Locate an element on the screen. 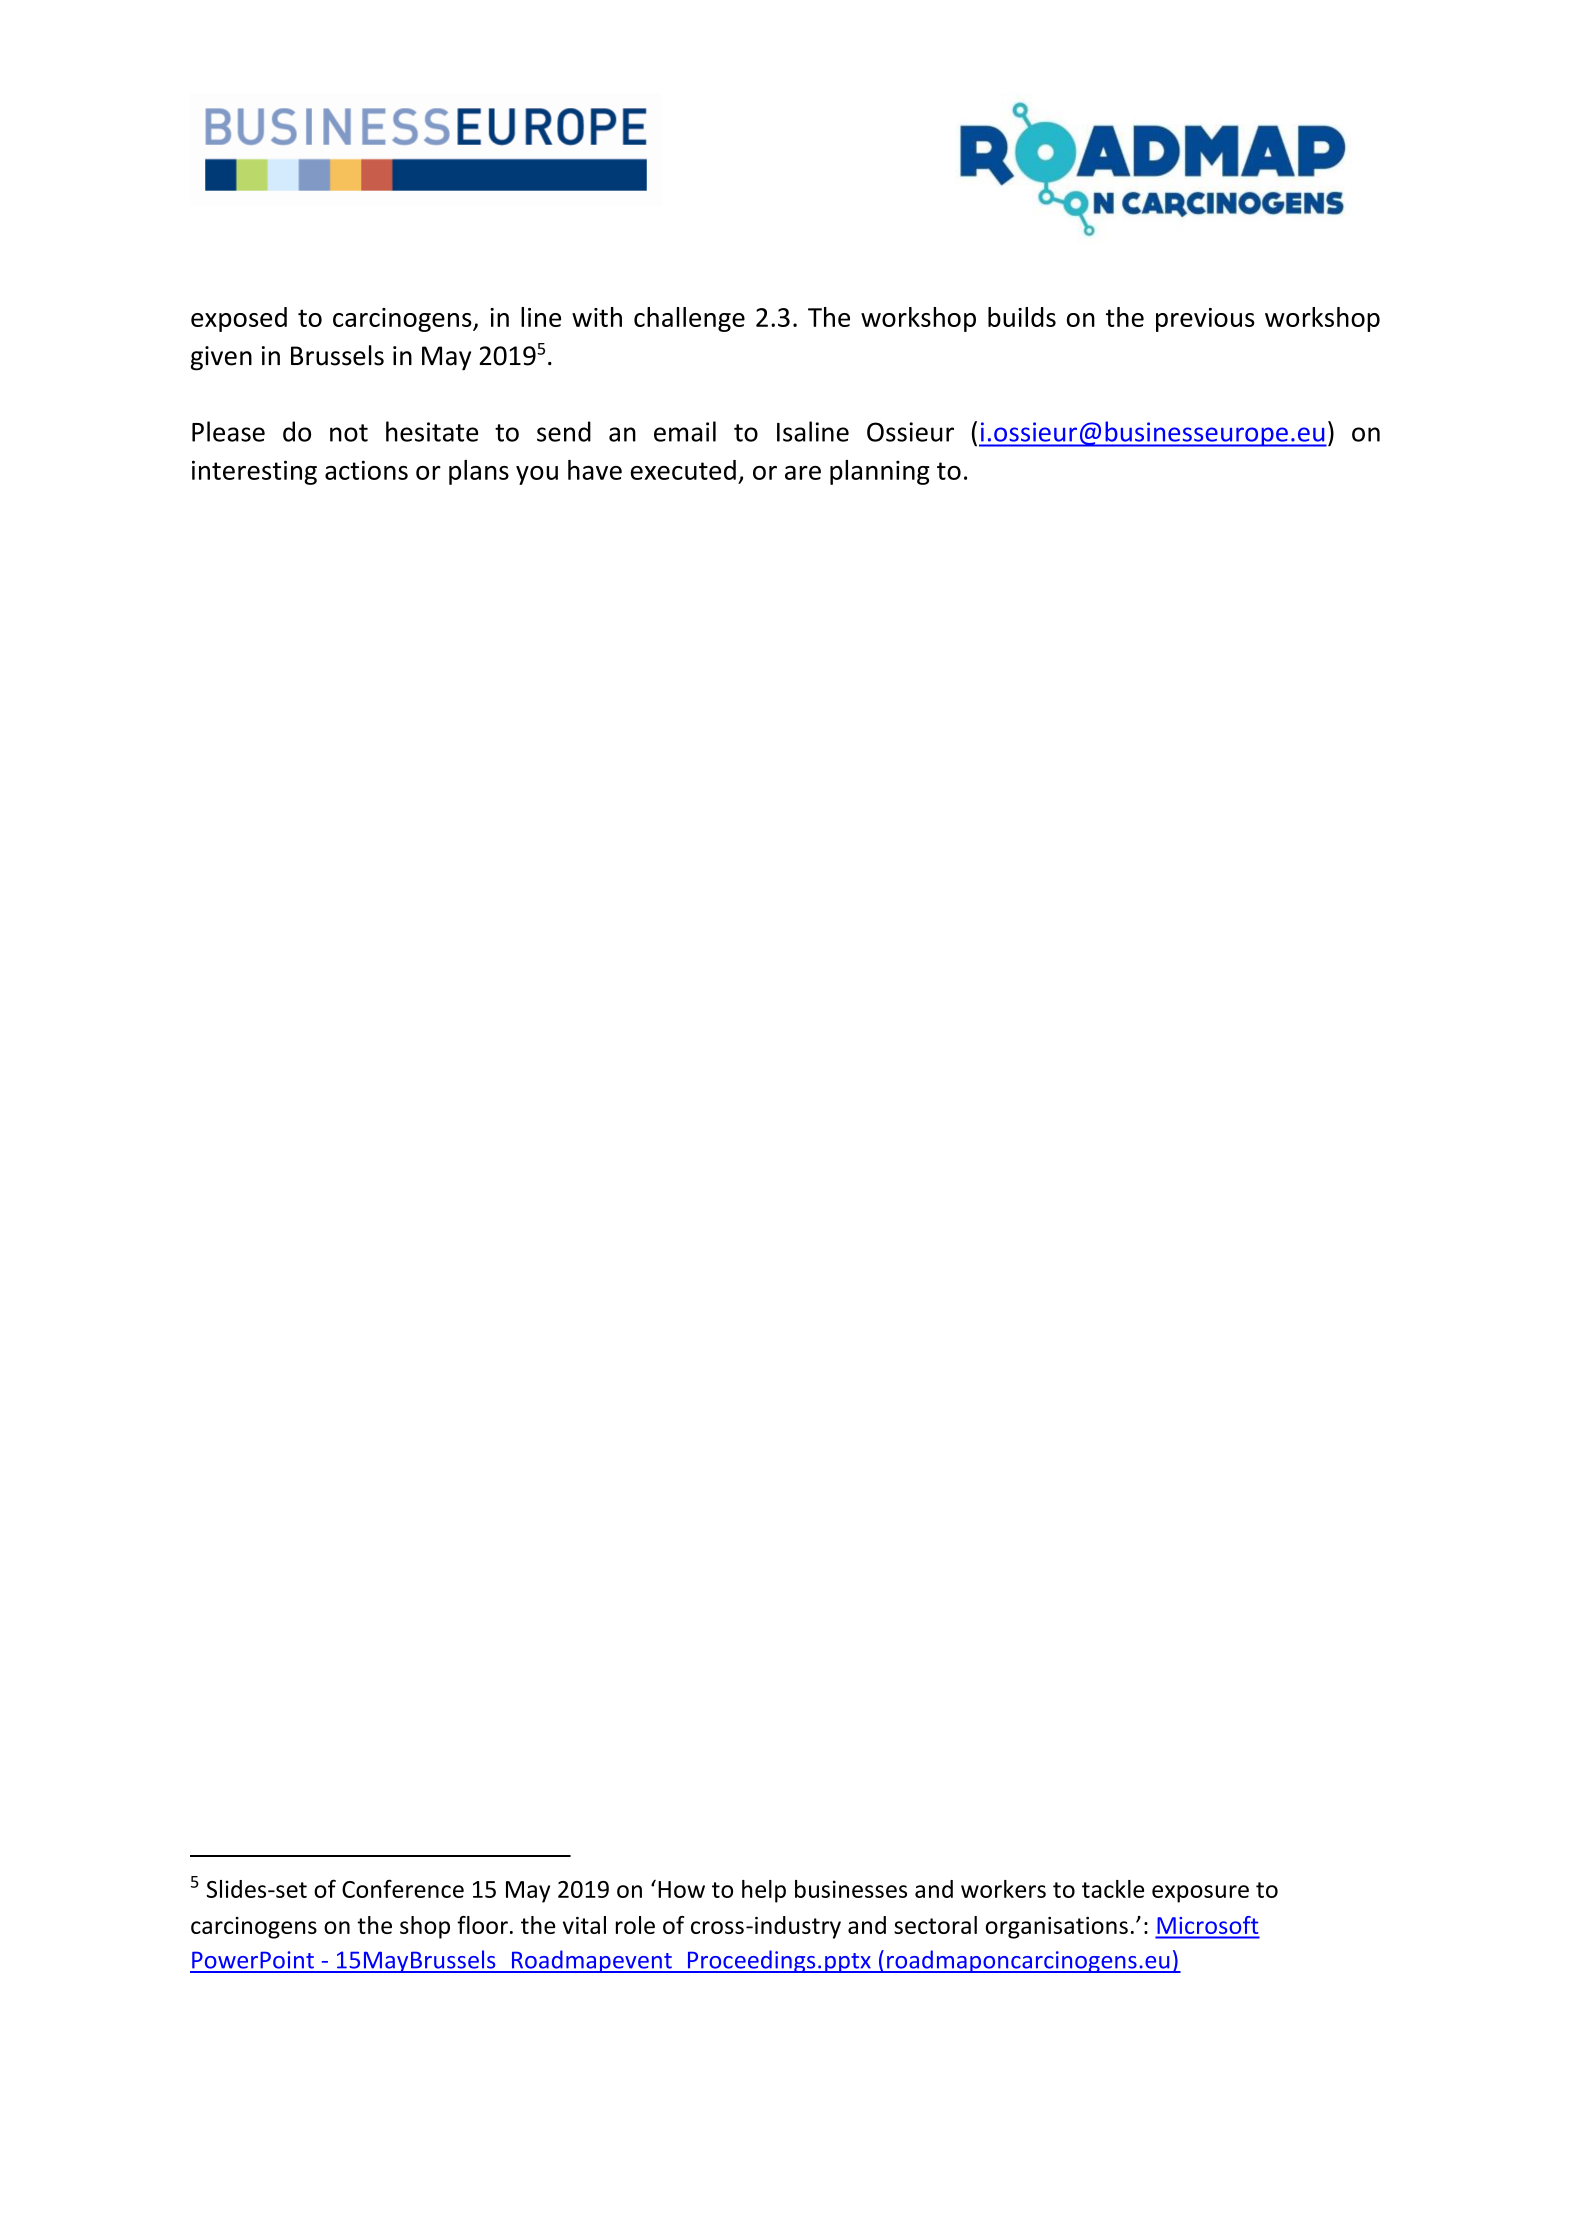 The width and height of the screenshot is (1571, 2221). help is located at coordinates (764, 1891).
